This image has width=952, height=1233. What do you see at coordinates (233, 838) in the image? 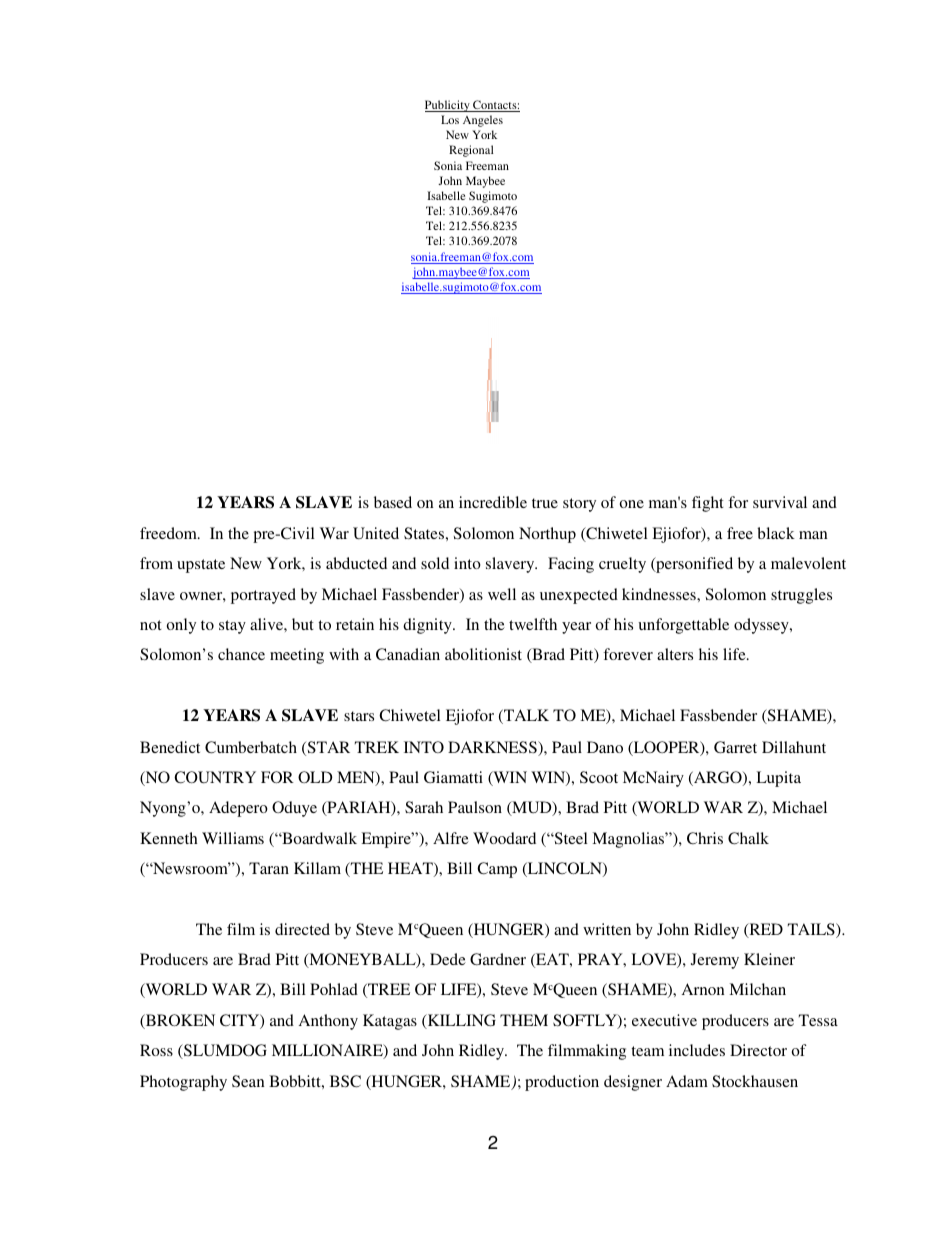
I see `Williams` at bounding box center [233, 838].
